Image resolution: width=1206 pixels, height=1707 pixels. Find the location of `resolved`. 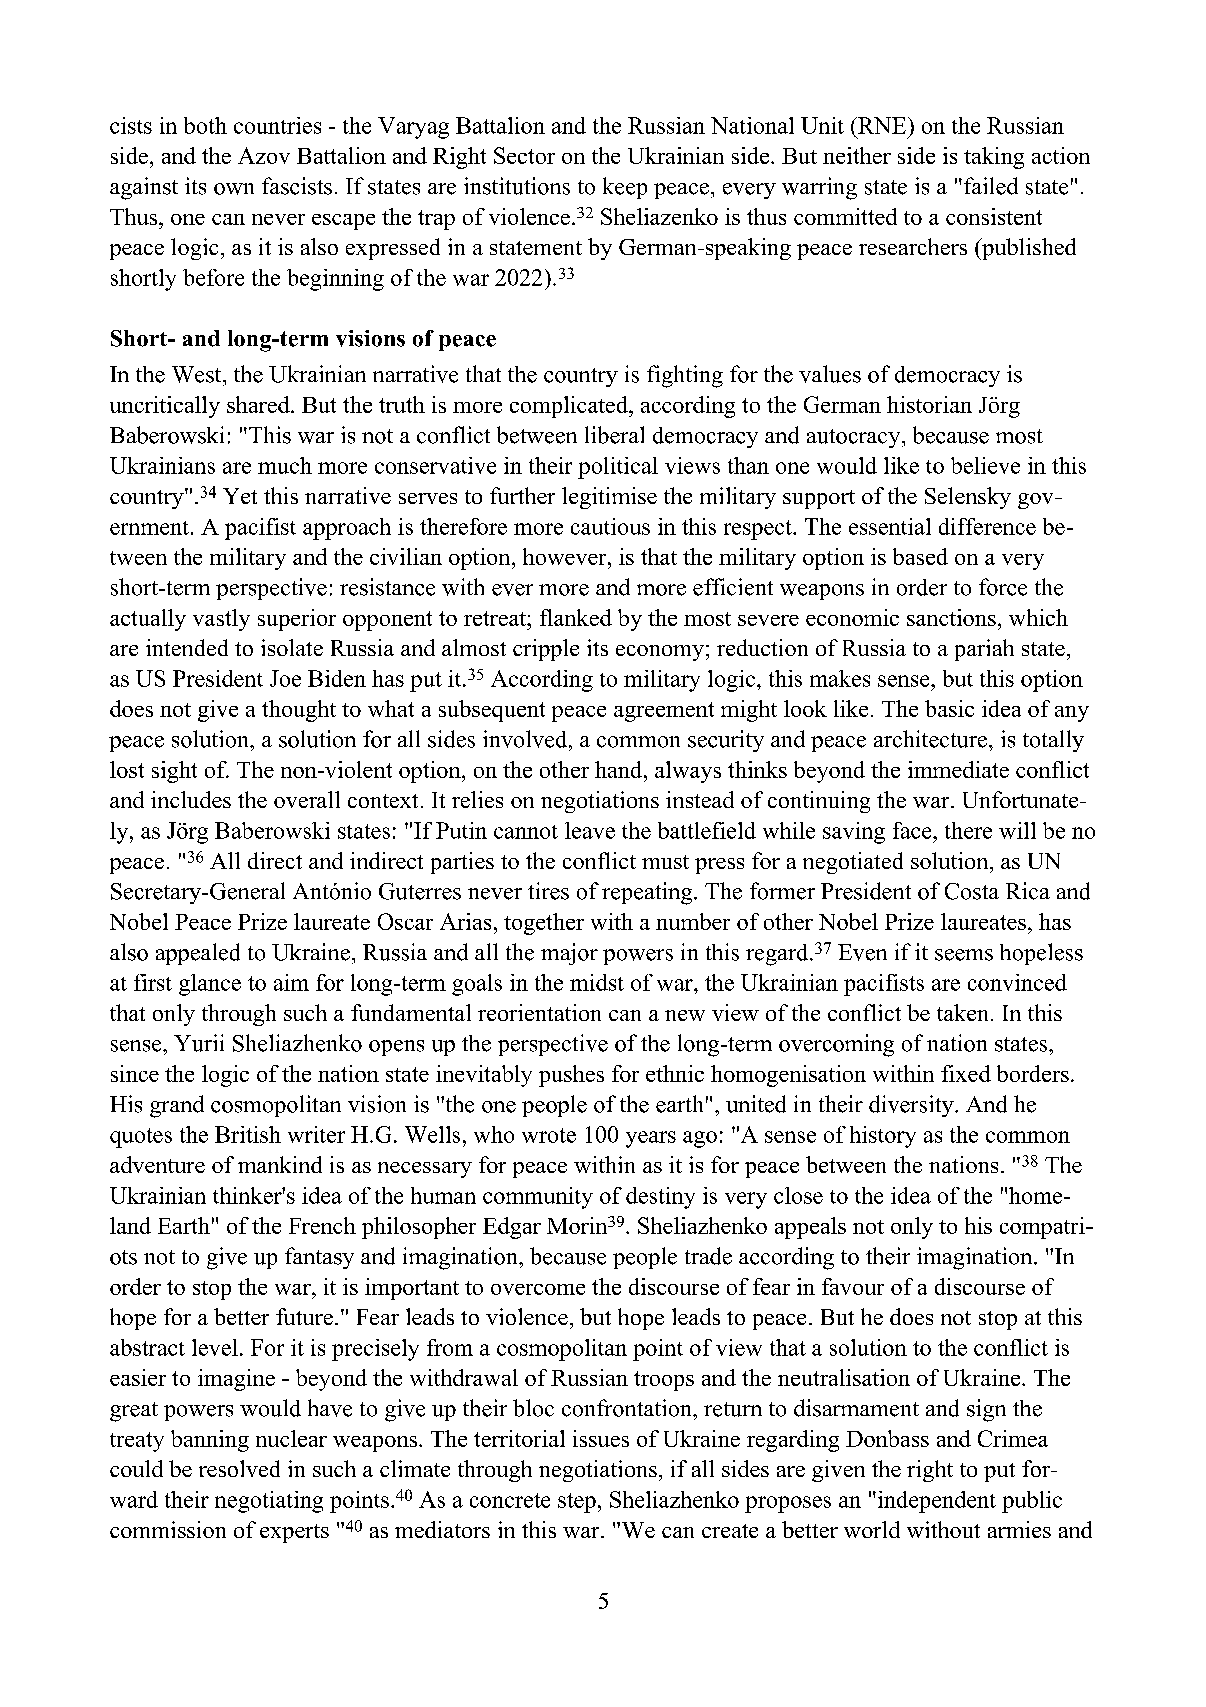

resolved is located at coordinates (239, 1468).
